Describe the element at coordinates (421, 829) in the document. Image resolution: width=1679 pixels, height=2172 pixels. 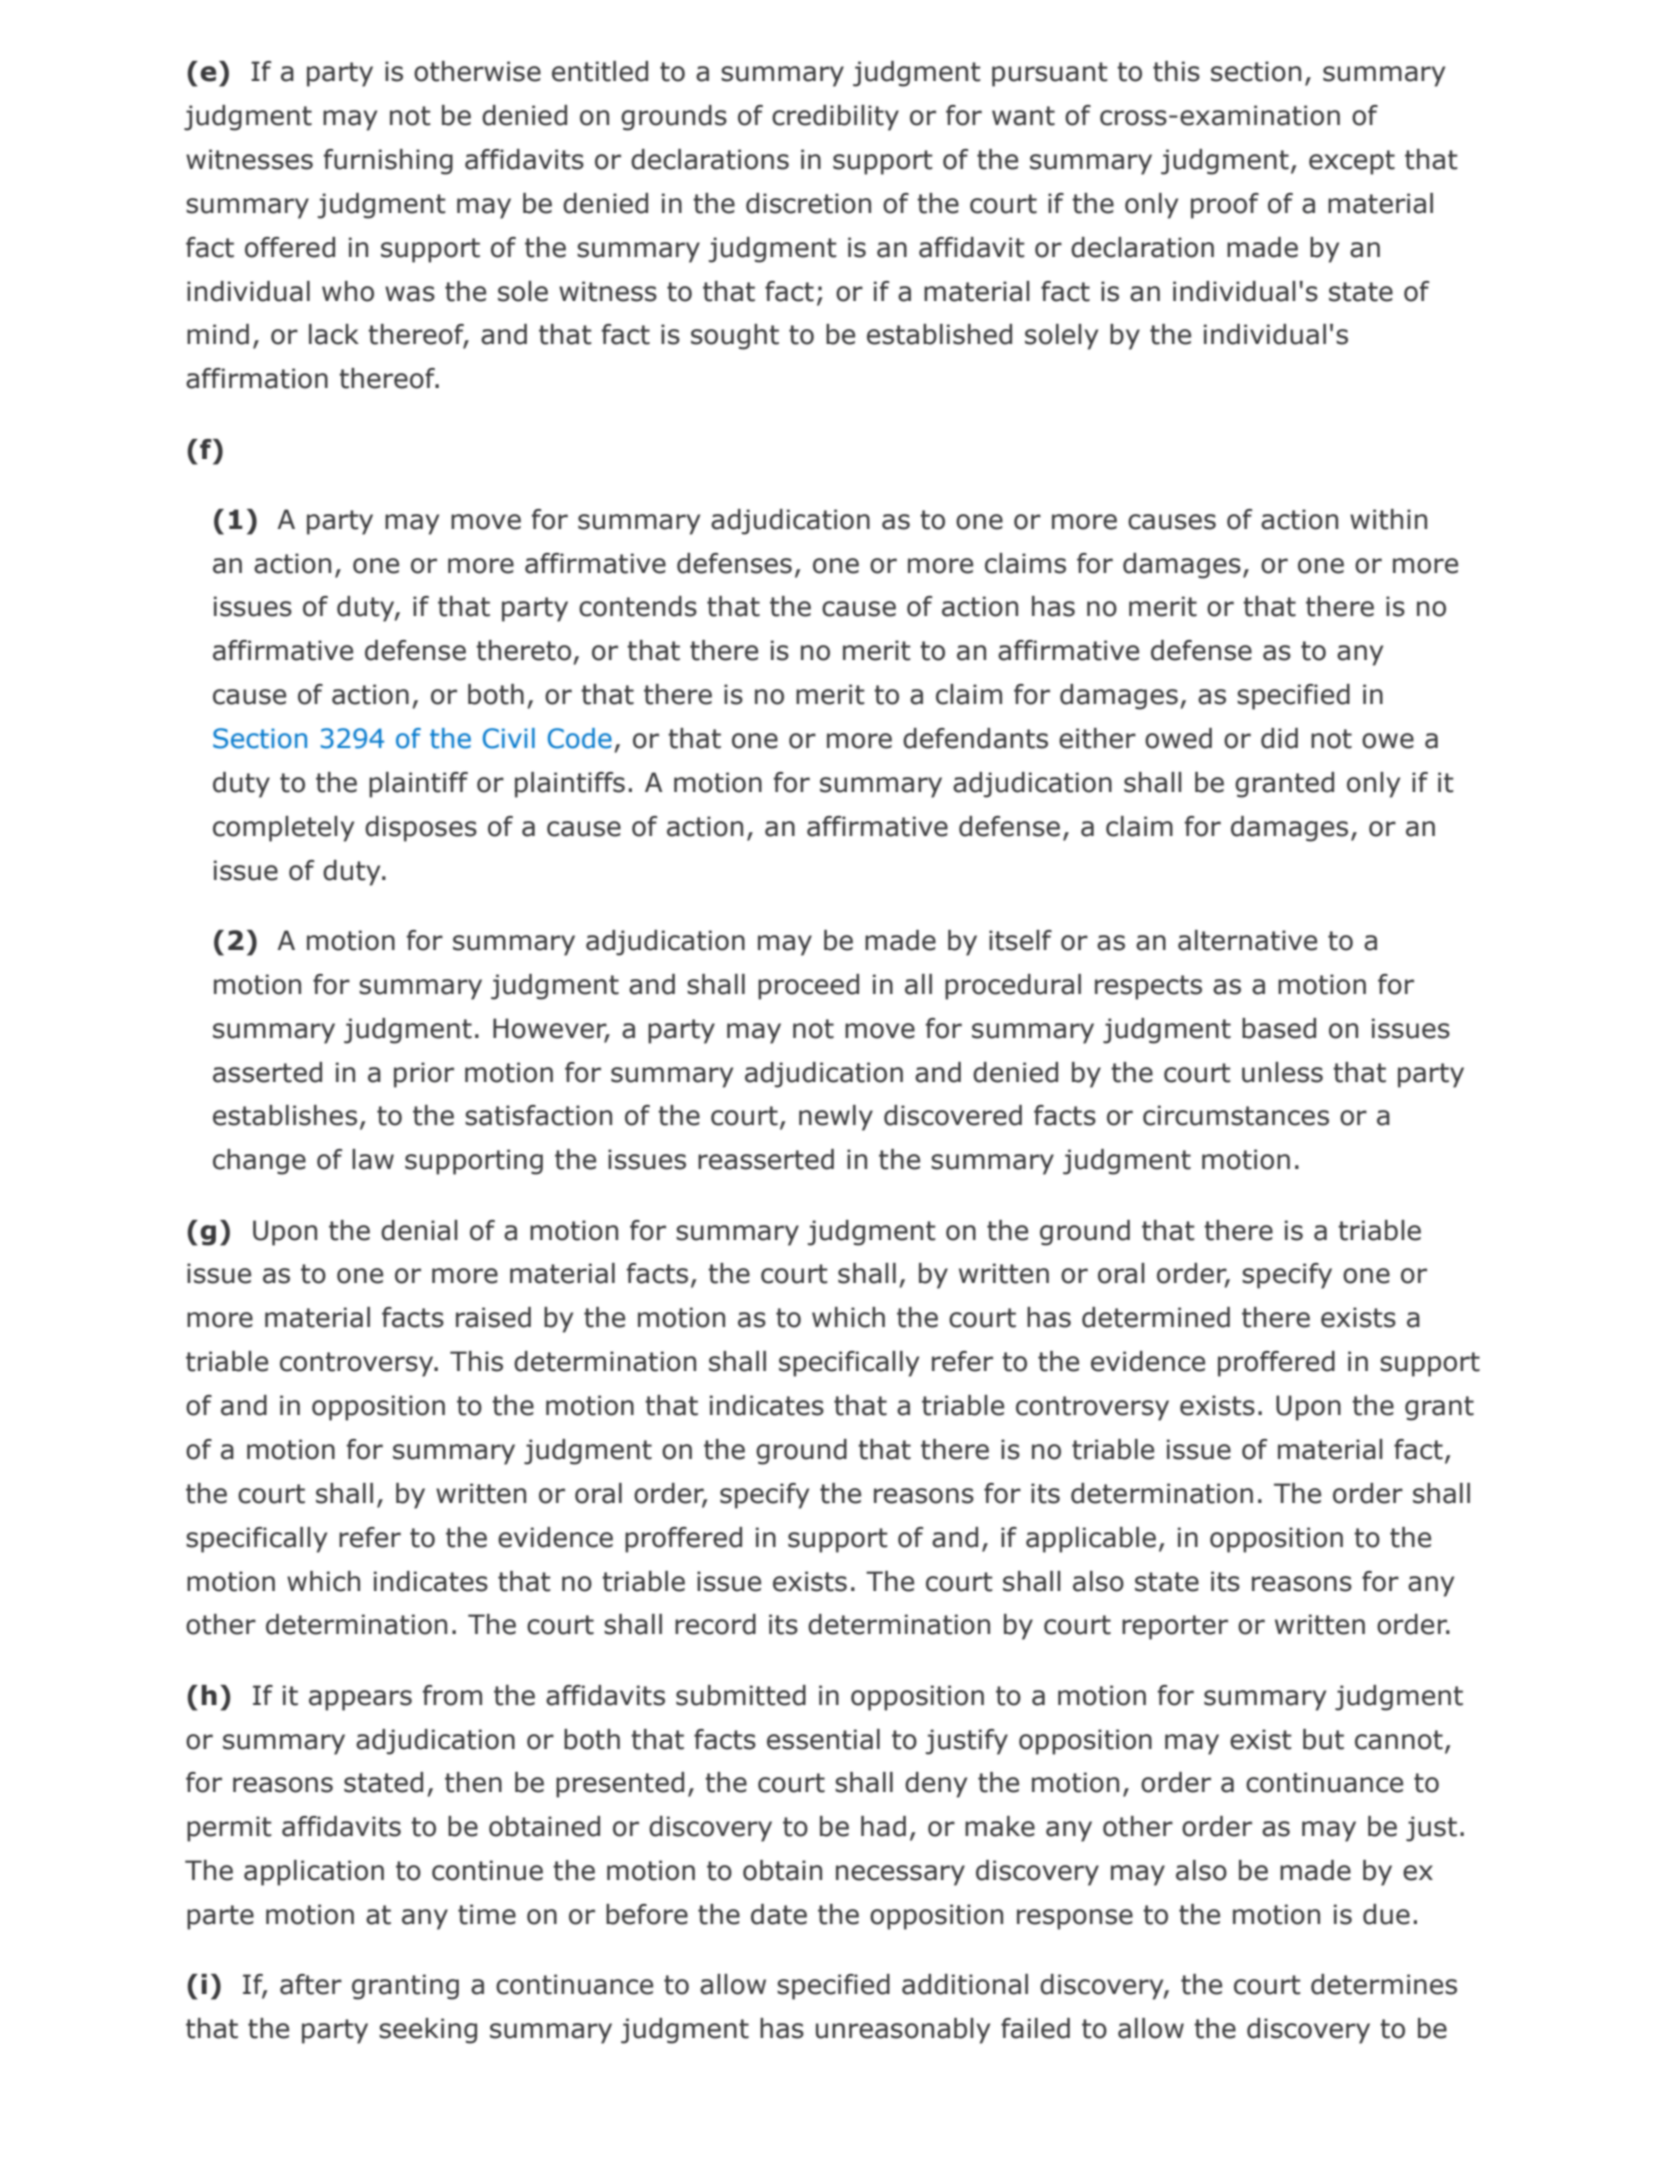
I see `disposes` at that location.
